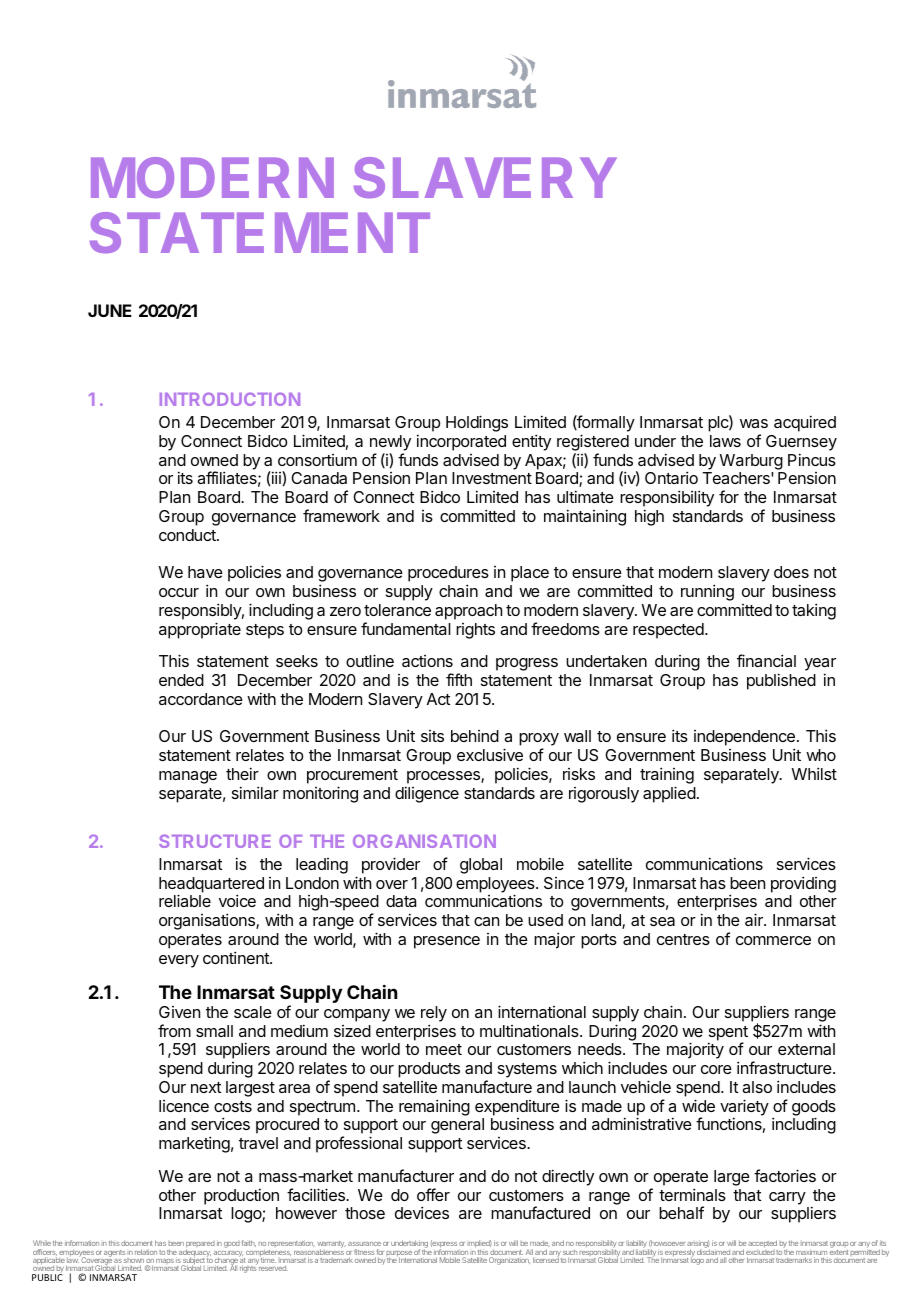  I want to click on manage, so click(188, 777).
